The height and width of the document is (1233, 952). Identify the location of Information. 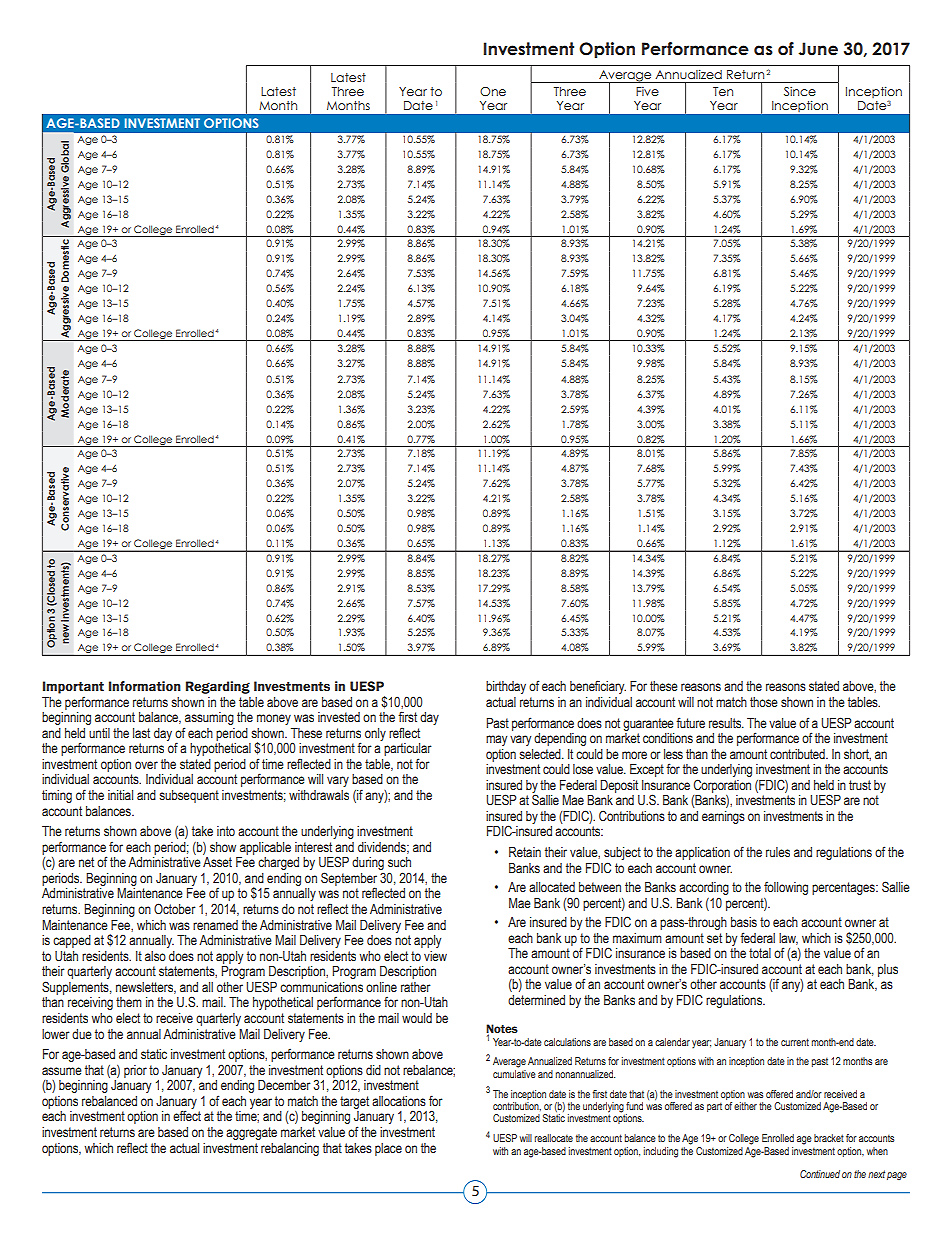
(145, 686).
